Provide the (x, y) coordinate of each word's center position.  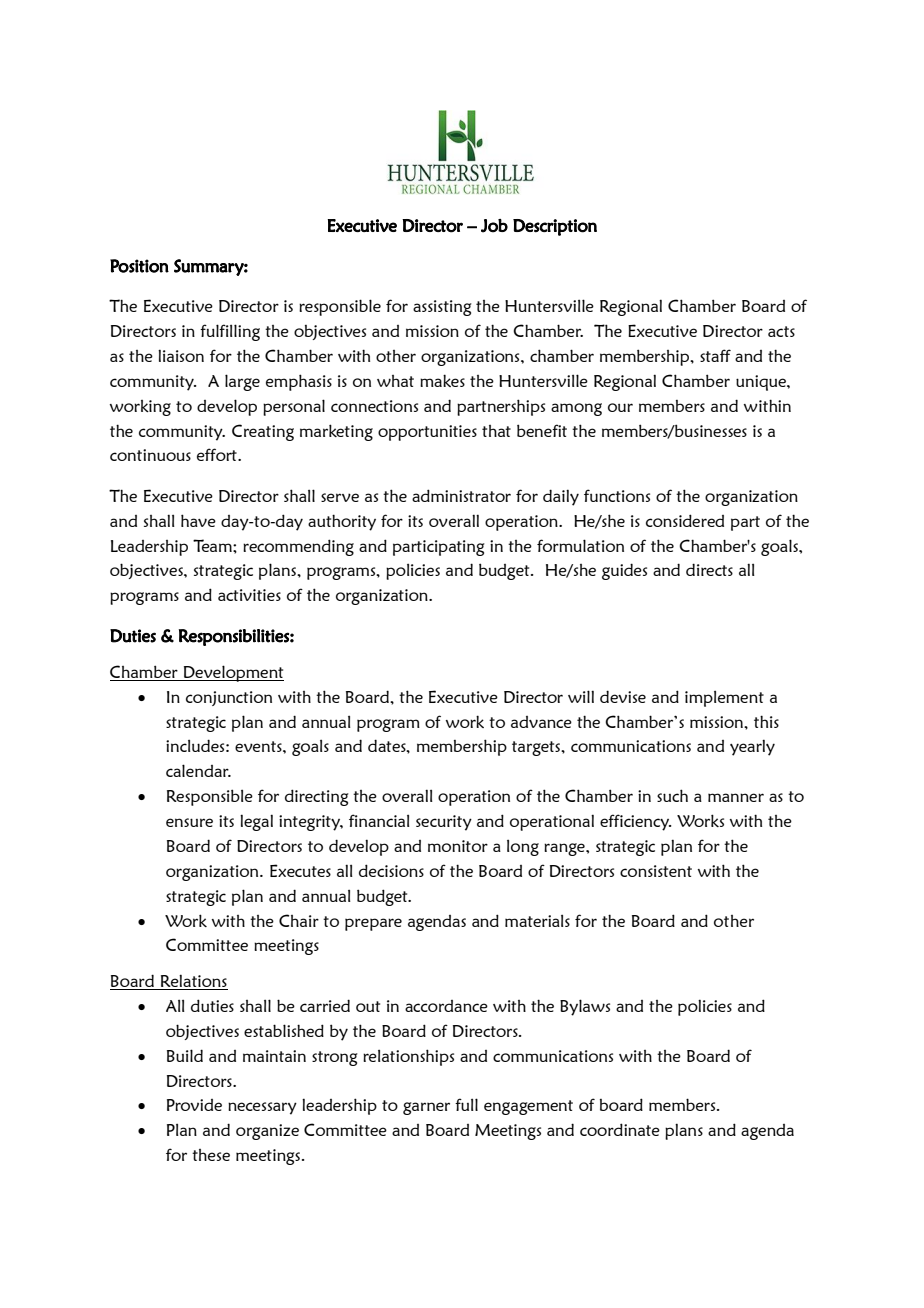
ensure (189, 822)
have (198, 520)
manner (736, 797)
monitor (458, 846)
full (466, 1104)
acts (781, 331)
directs (709, 569)
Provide (194, 1105)
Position (139, 266)
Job (494, 226)
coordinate (620, 1129)
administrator (461, 495)
